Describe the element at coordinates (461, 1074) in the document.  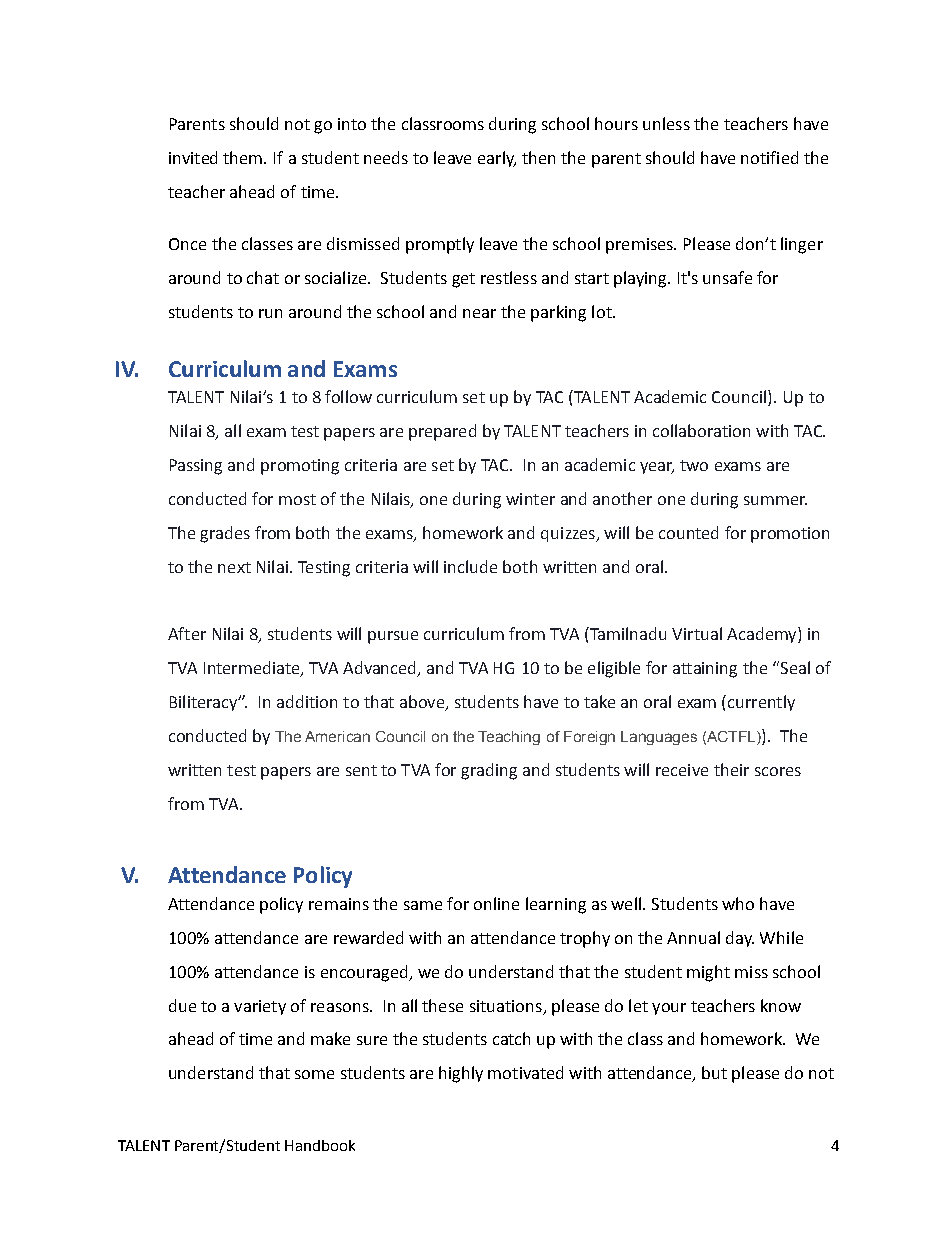
I see `highly` at that location.
